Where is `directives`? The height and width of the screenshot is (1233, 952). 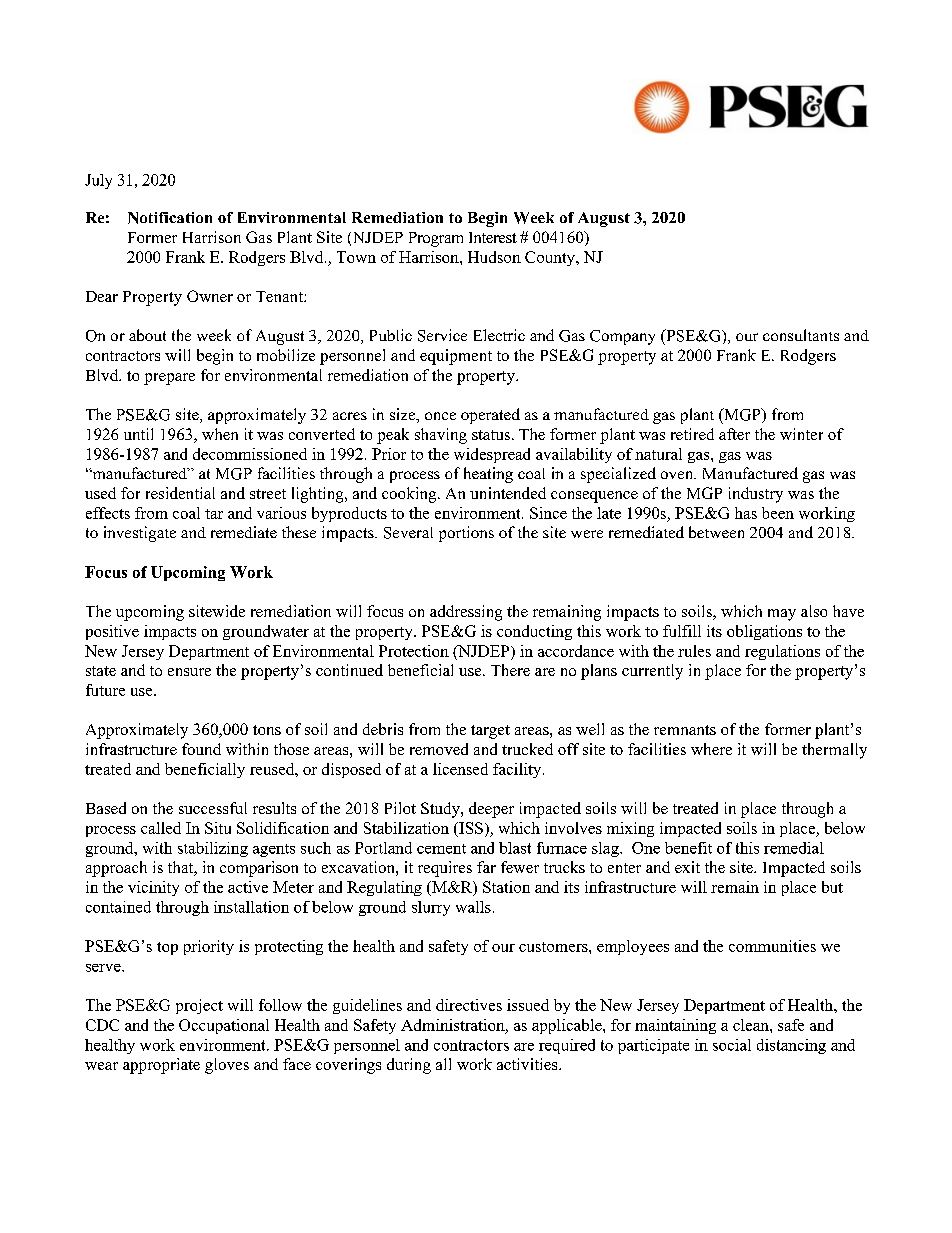 directives is located at coordinates (469, 1005).
